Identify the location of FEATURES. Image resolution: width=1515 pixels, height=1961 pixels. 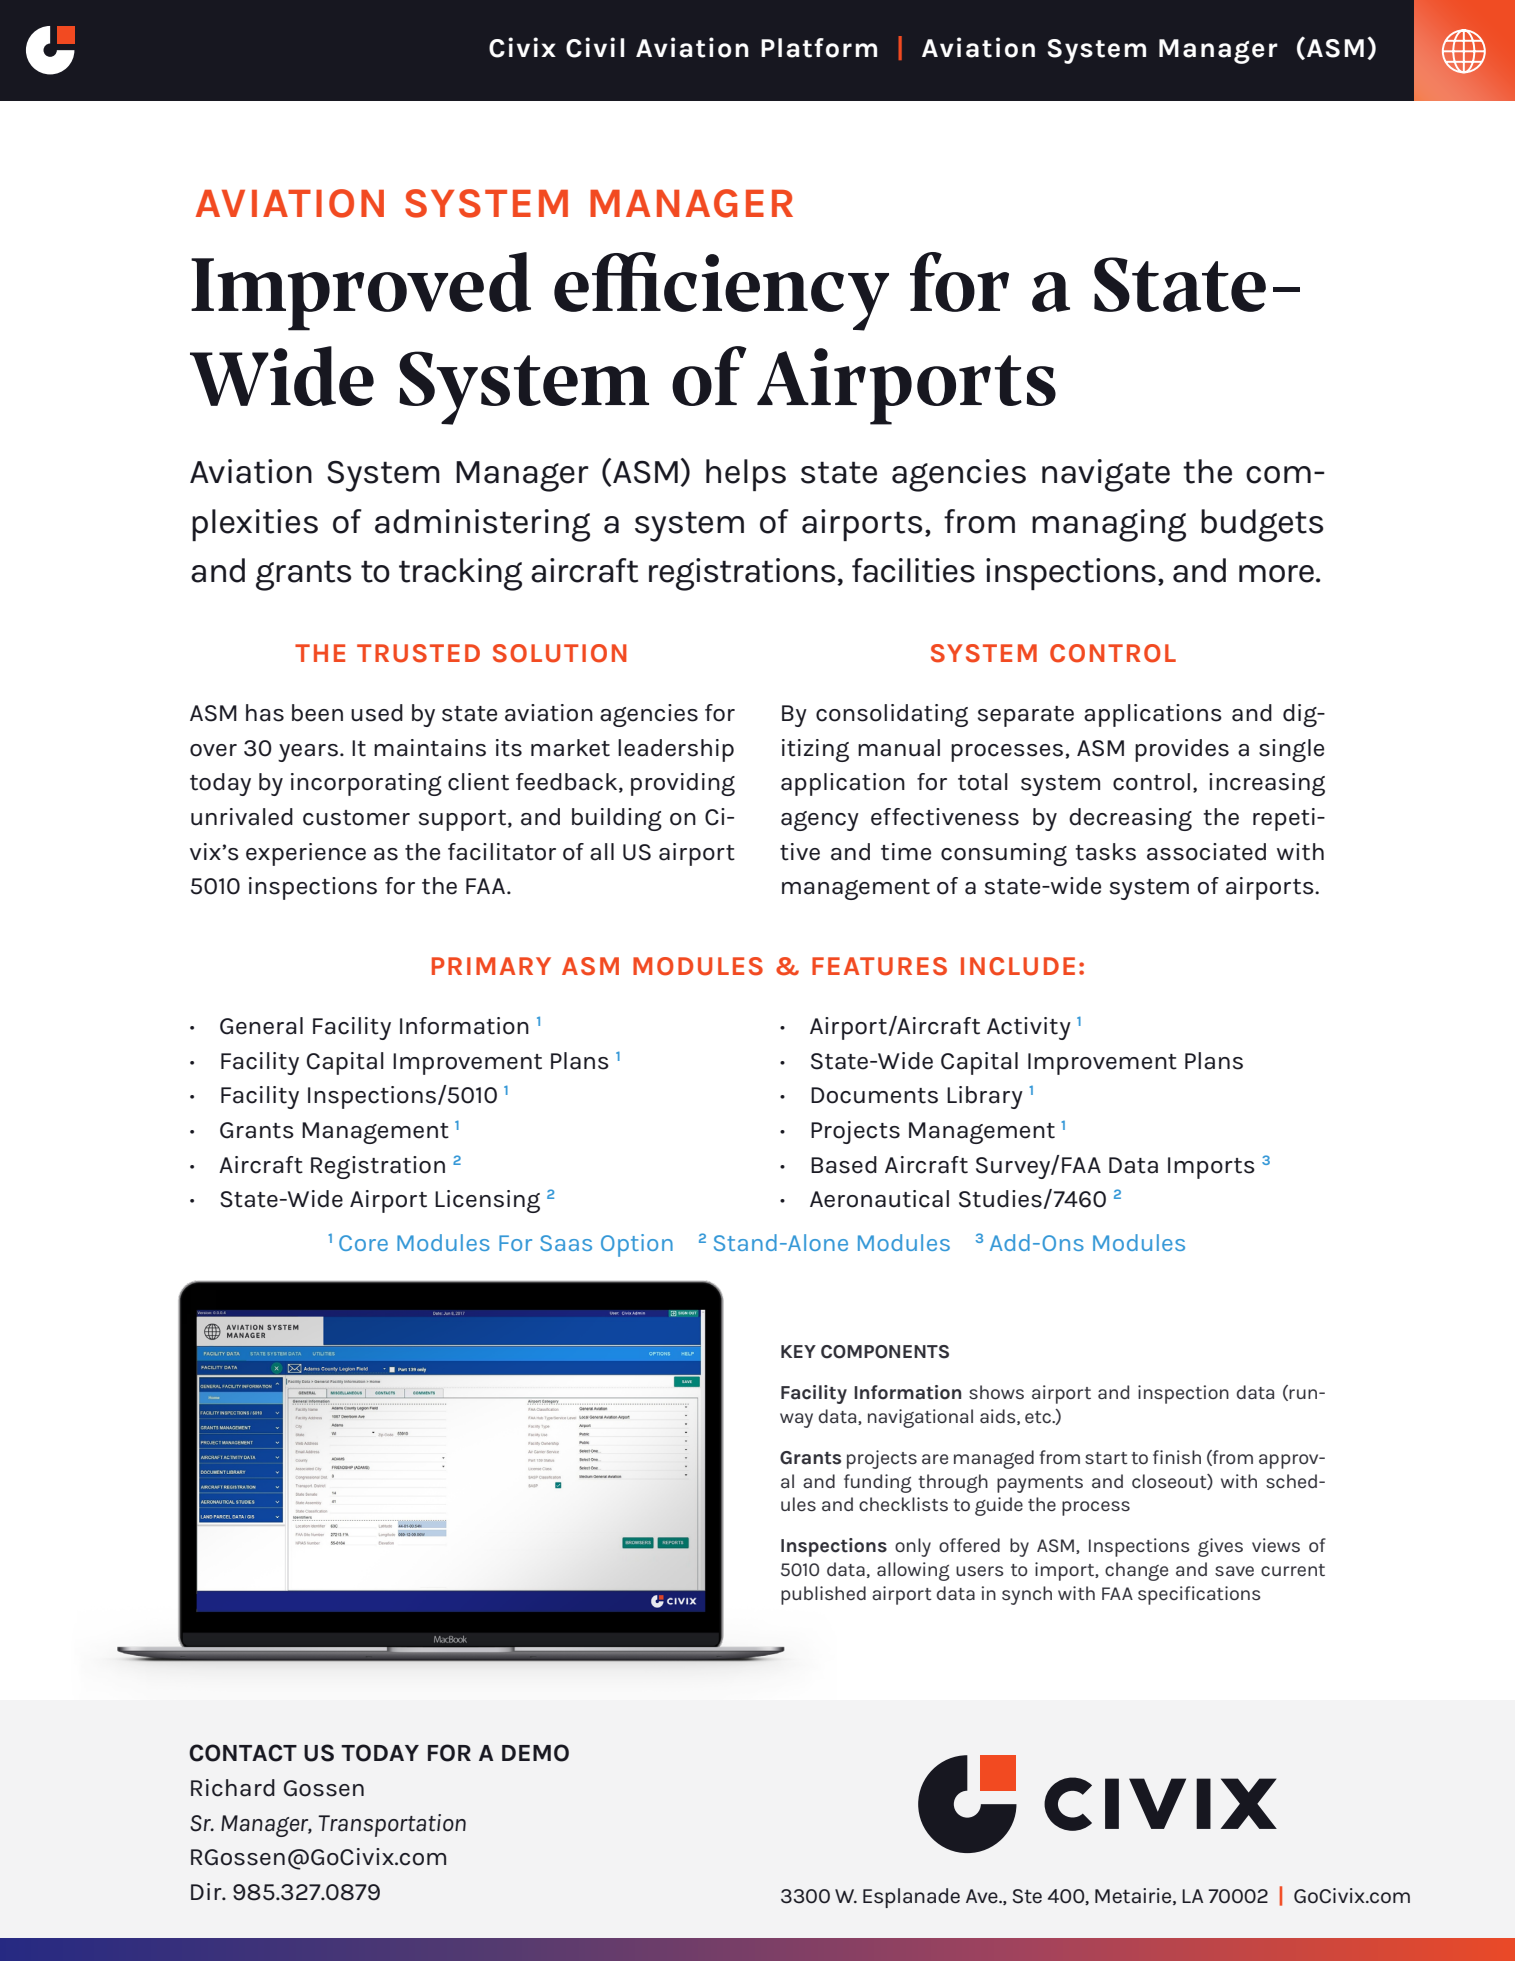
(879, 966).
